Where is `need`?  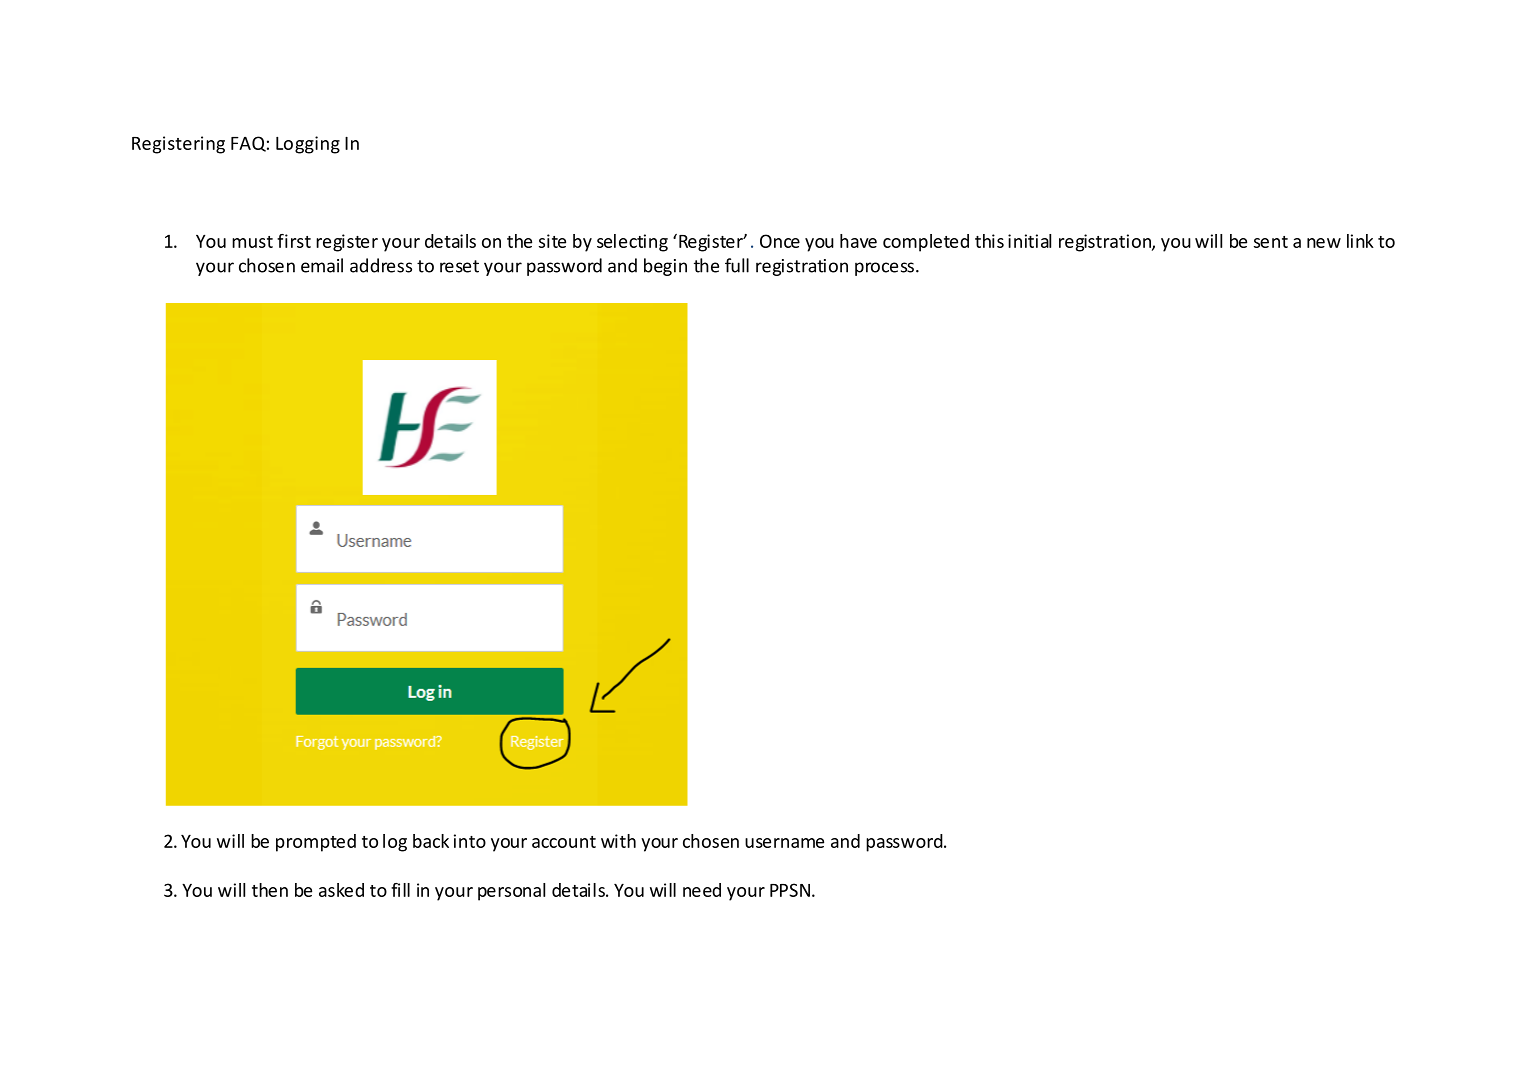 need is located at coordinates (702, 890).
